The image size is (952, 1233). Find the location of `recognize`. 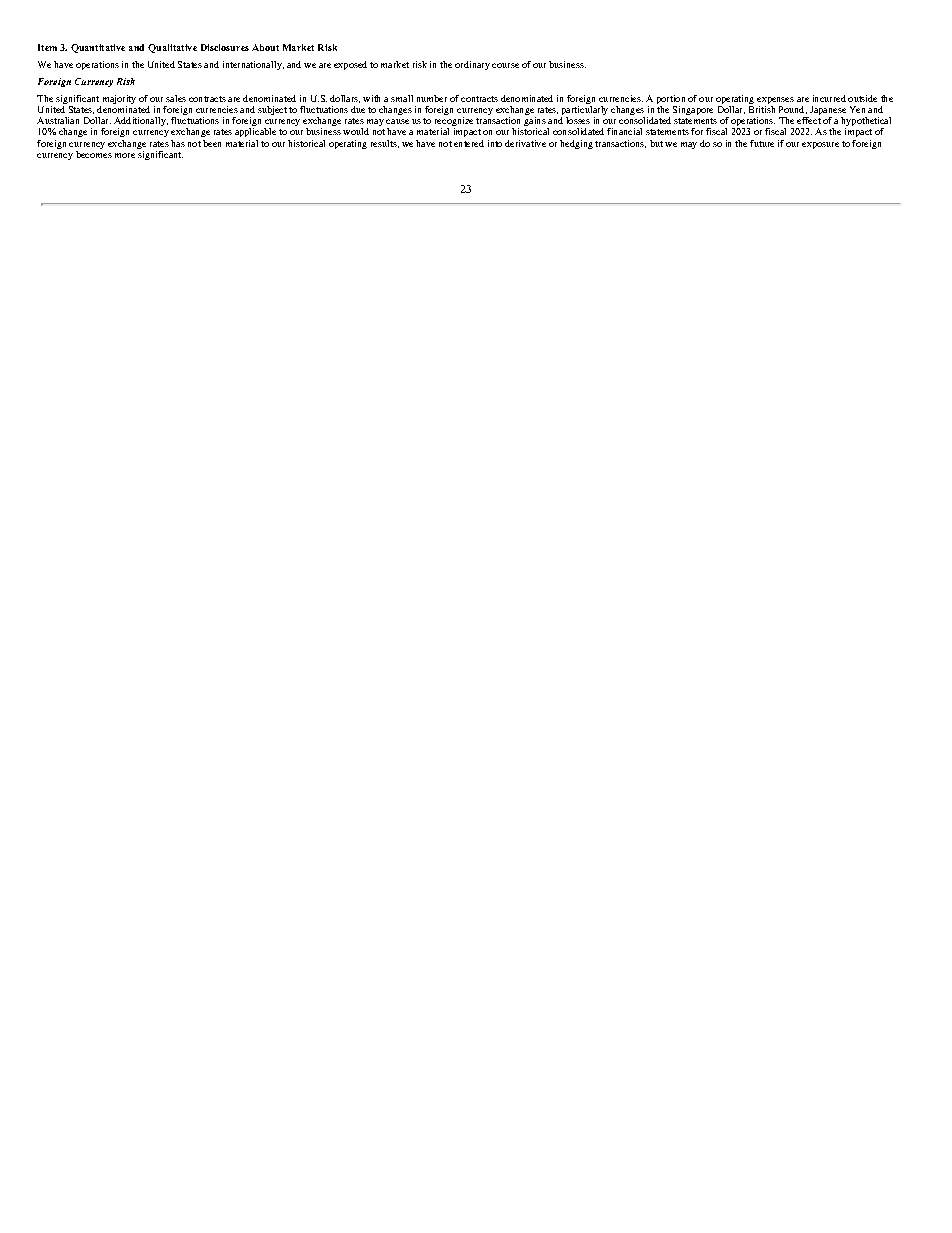

recognize is located at coordinates (454, 123).
